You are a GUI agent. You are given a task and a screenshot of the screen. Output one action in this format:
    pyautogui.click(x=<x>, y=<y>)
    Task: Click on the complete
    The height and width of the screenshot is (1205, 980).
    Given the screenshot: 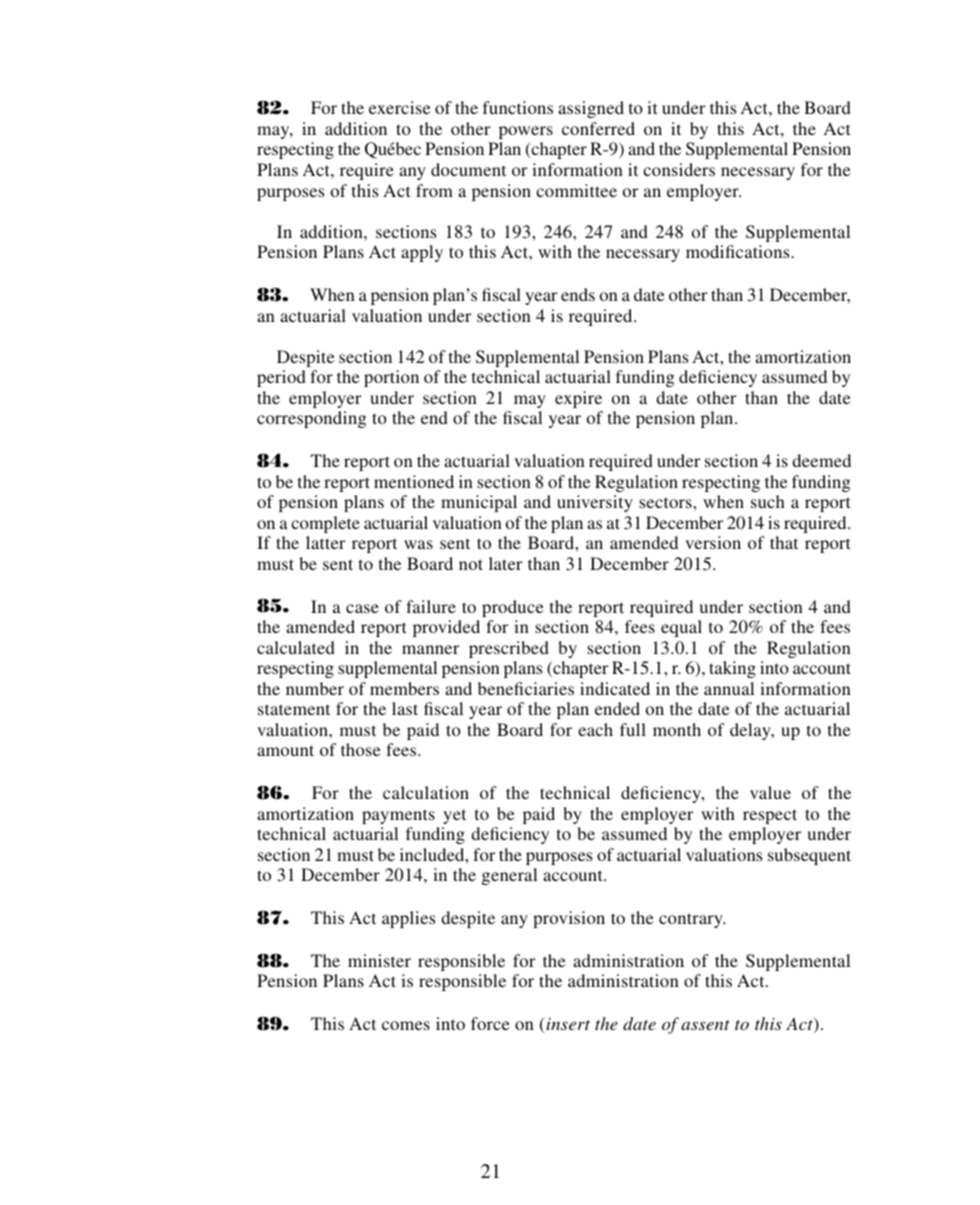 What is the action you would take?
    pyautogui.click(x=325, y=524)
